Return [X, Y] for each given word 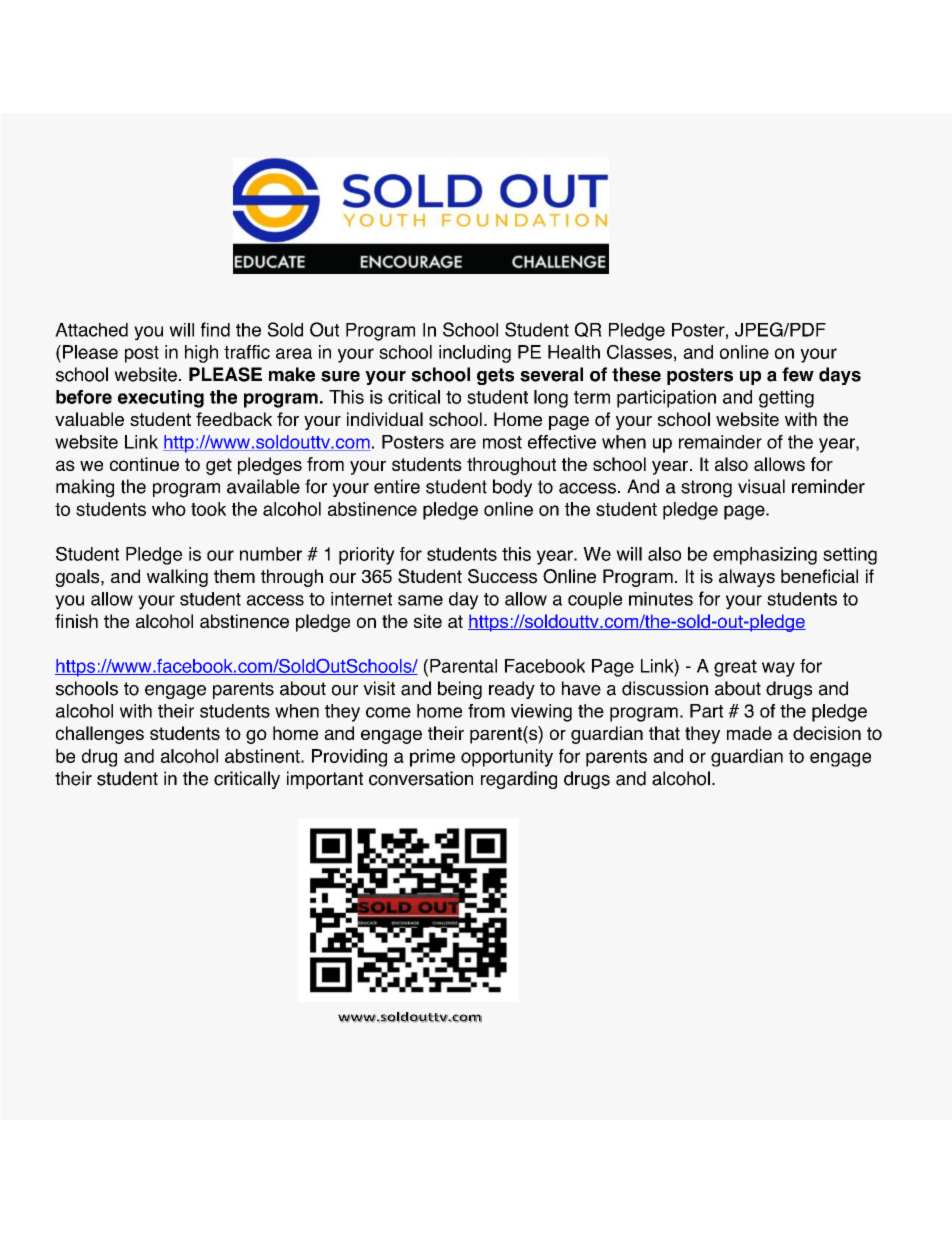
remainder [720, 442]
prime [432, 758]
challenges [100, 735]
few [798, 374]
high [201, 354]
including [475, 354]
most [502, 442]
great [735, 668]
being [460, 690]
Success [502, 576]
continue [144, 464]
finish [76, 621]
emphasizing [765, 556]
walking [177, 578]
